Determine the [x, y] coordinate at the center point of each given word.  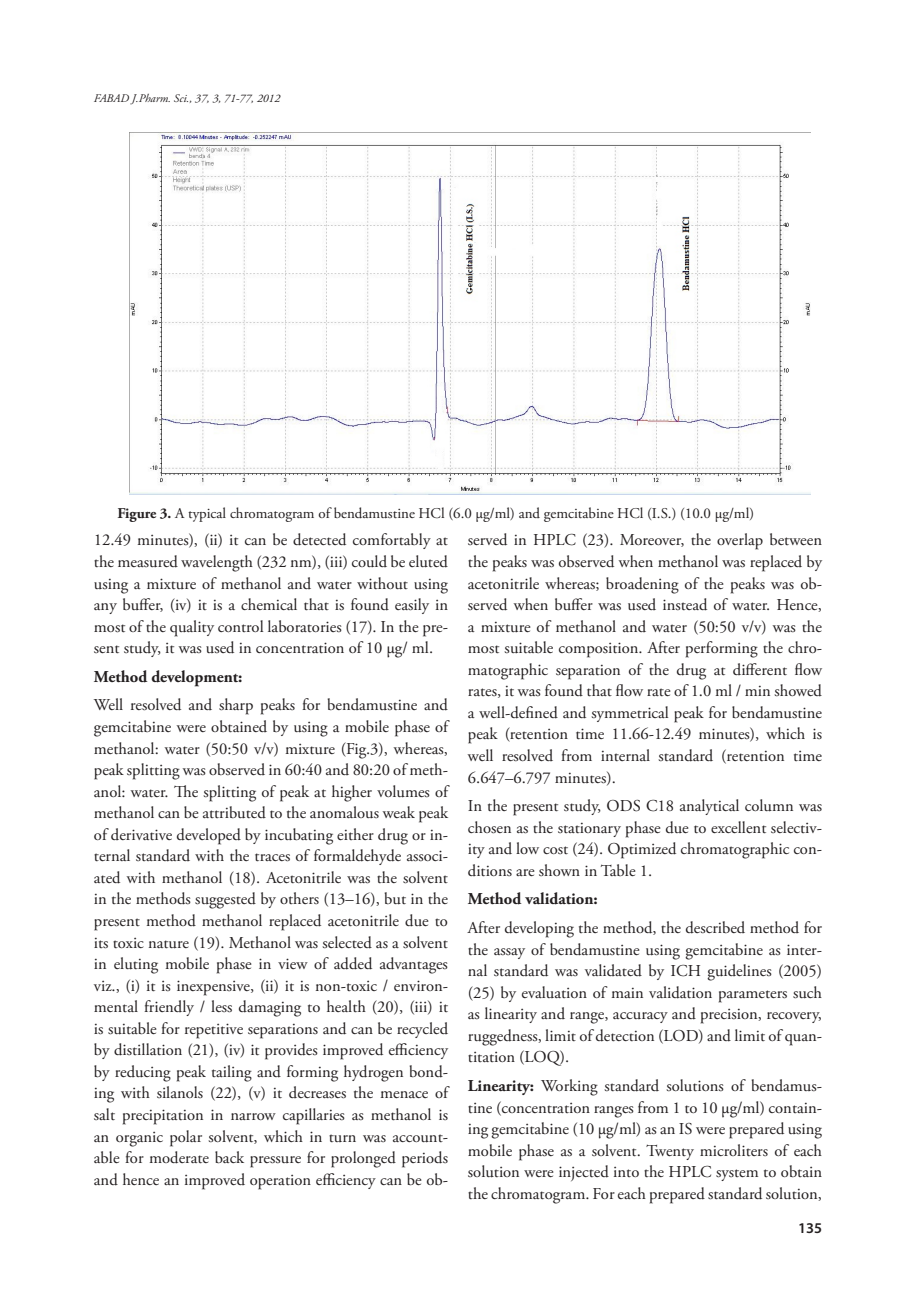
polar [186, 1138]
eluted [428, 561]
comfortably [392, 541]
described [715, 927]
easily [412, 606]
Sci [181, 98]
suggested [225, 900]
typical [207, 514]
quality [192, 628]
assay [509, 953]
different [760, 669]
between [796, 539]
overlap [740, 541]
